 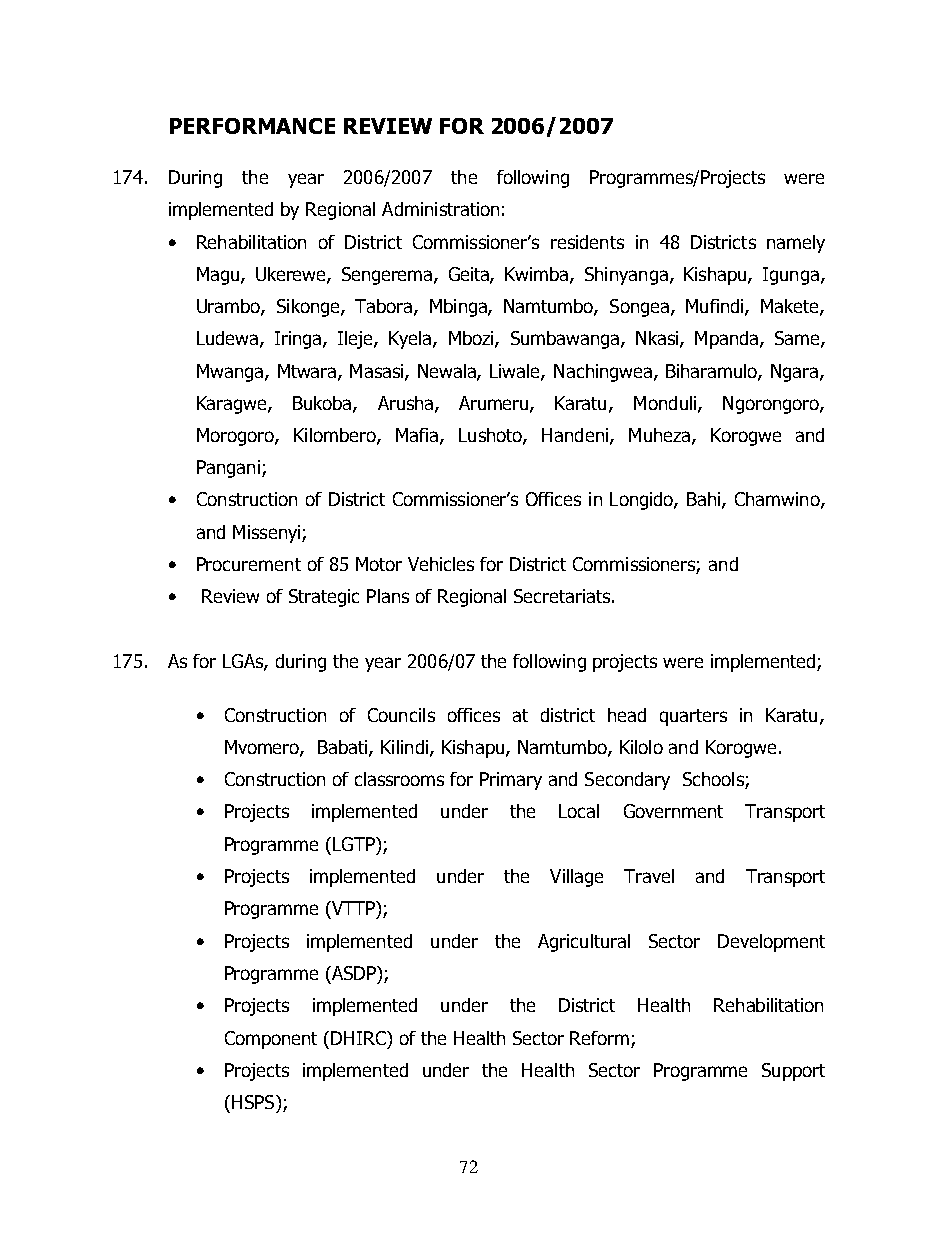 What do you see at coordinates (271, 1040) in the screenshot?
I see `Component` at bounding box center [271, 1040].
